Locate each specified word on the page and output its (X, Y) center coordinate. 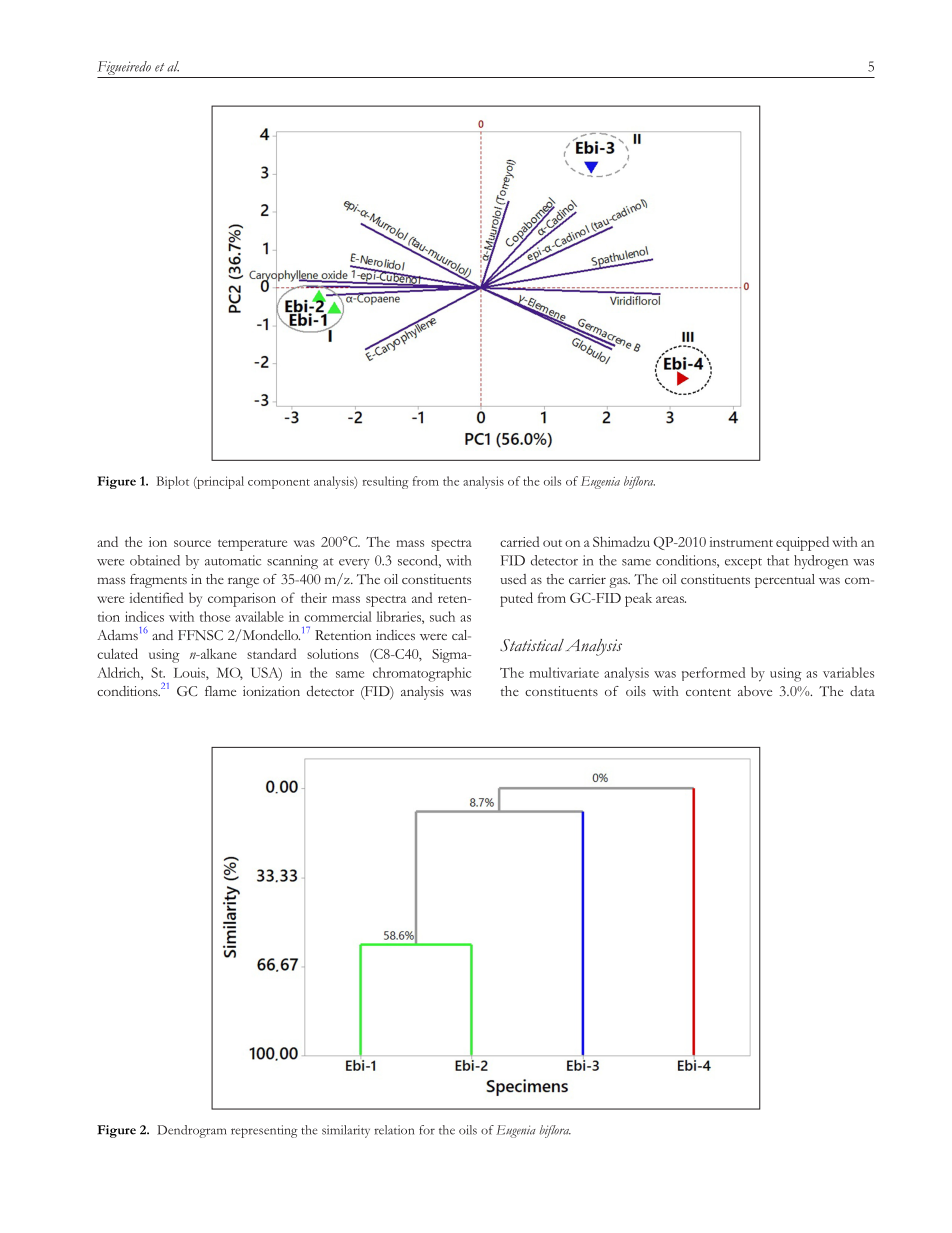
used (513, 579)
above (755, 691)
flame (220, 691)
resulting (385, 482)
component (279, 484)
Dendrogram (191, 1131)
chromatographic (422, 674)
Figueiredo (124, 68)
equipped (802, 543)
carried (519, 541)
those (215, 616)
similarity (346, 1131)
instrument (741, 542)
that (778, 560)
